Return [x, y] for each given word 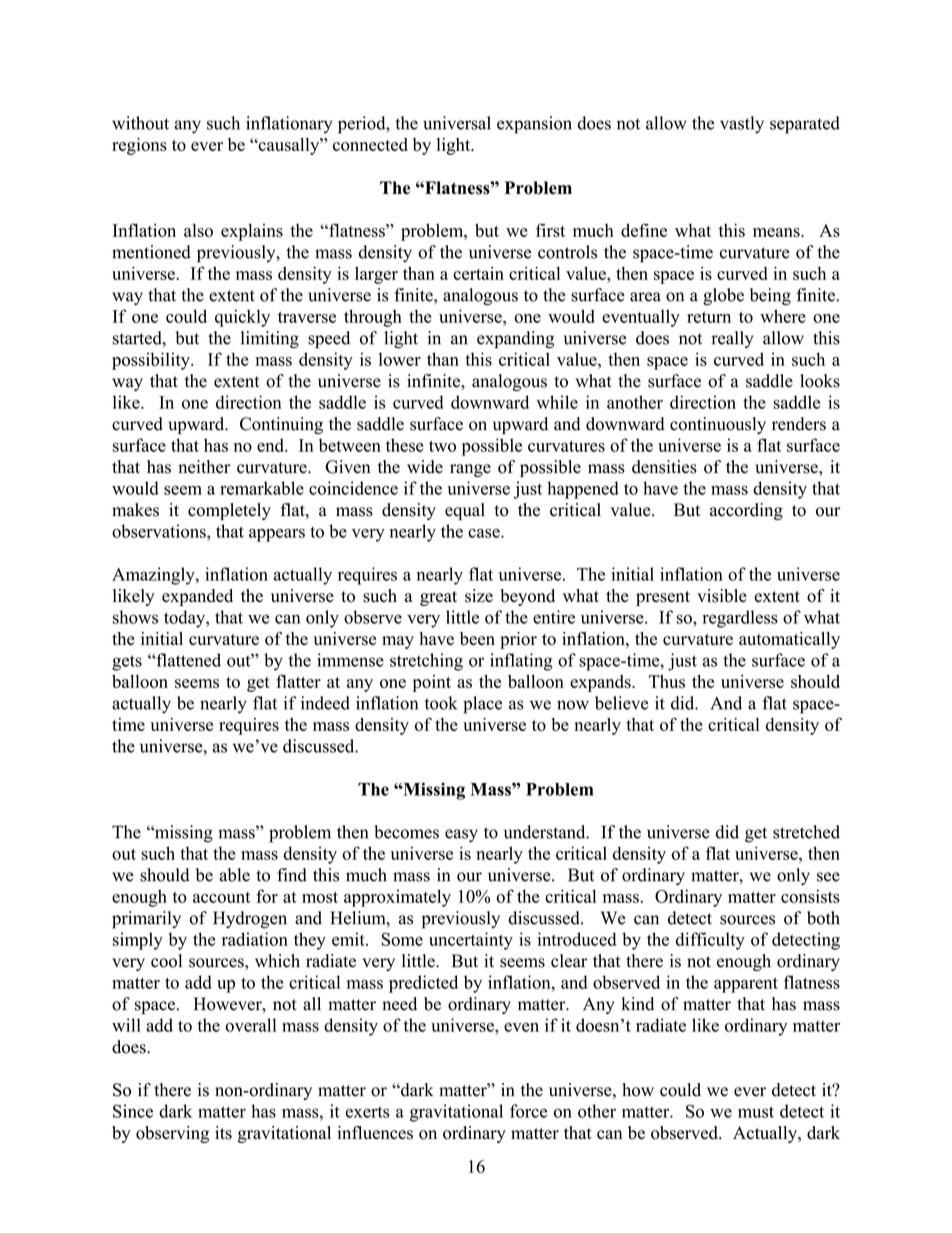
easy [461, 836]
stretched [806, 832]
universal [457, 123]
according [746, 511]
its [223, 1133]
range [470, 470]
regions [139, 146]
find [292, 875]
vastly [742, 125]
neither [204, 467]
